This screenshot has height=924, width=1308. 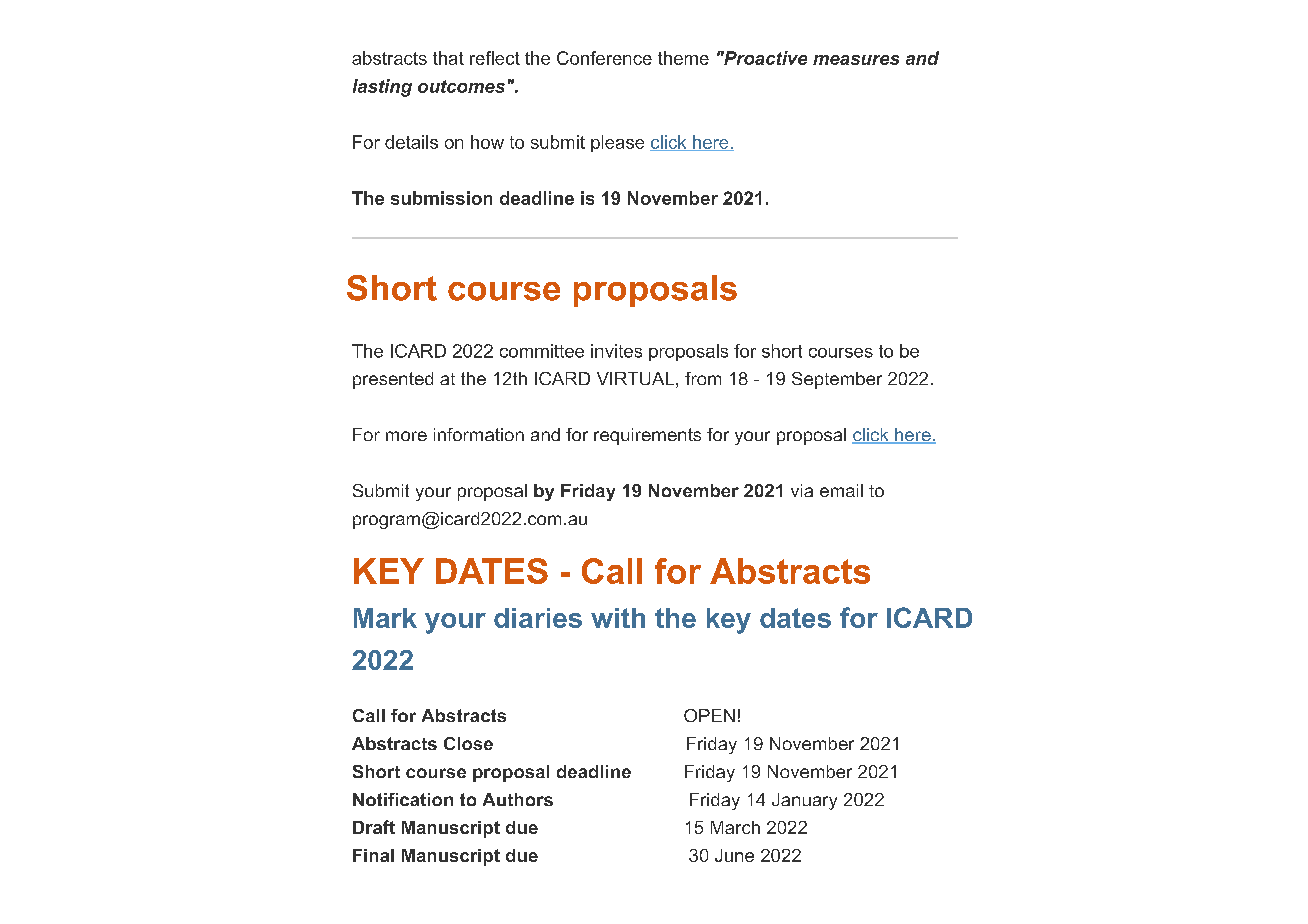 I want to click on presented, so click(x=393, y=380).
